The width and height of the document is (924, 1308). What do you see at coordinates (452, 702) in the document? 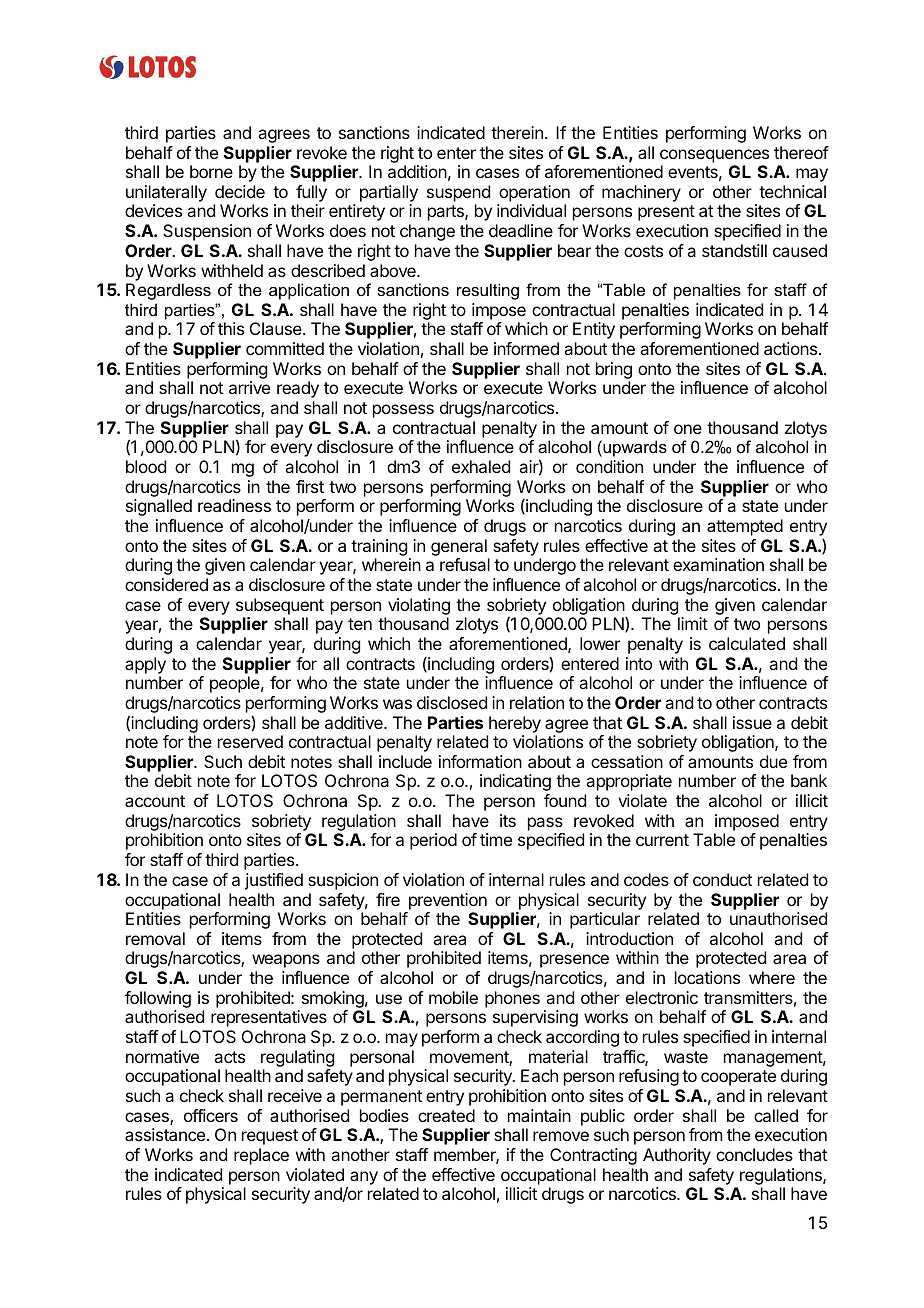
I see `disclosed` at bounding box center [452, 702].
